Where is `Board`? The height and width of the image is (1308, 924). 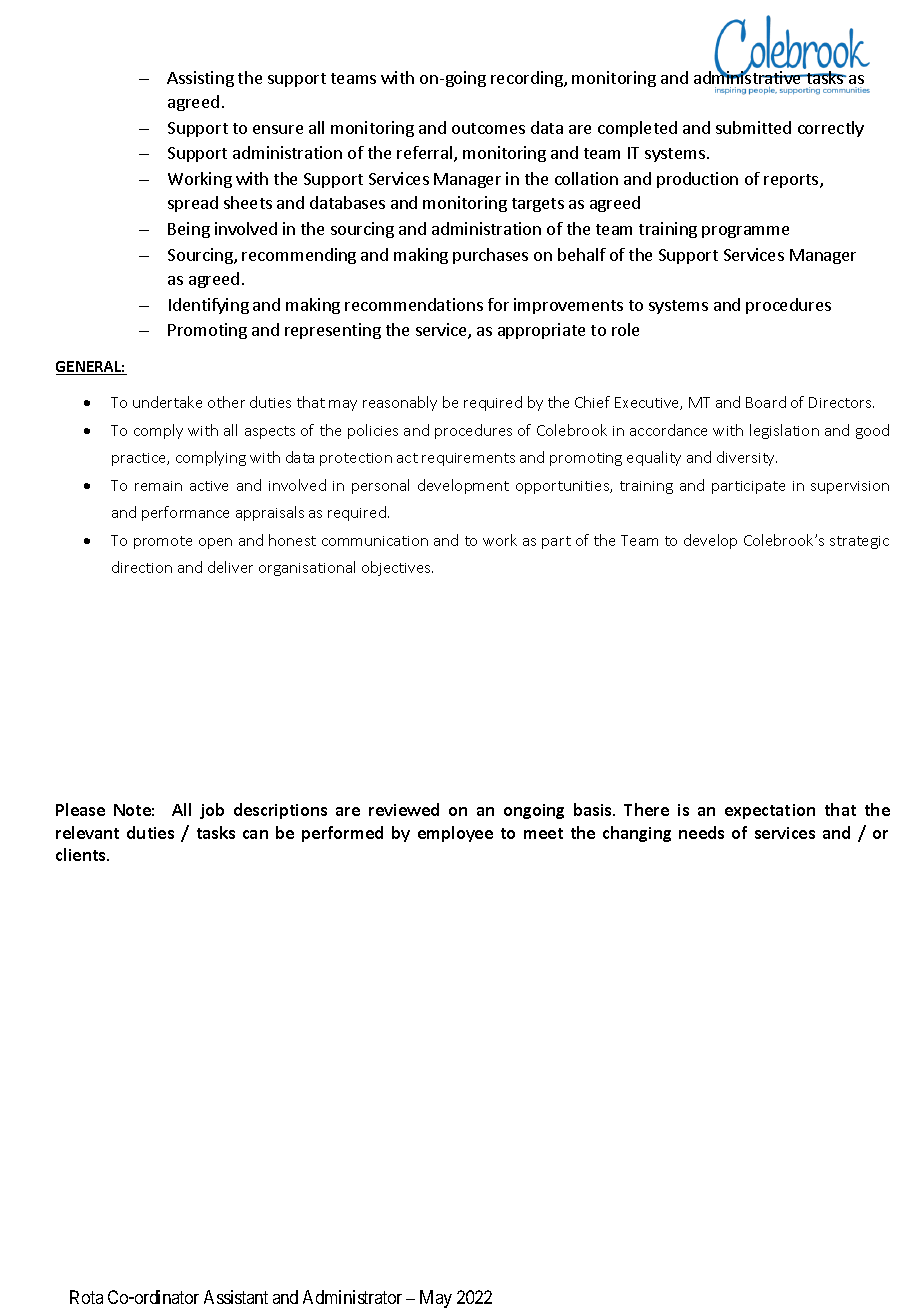
Board is located at coordinates (766, 402).
